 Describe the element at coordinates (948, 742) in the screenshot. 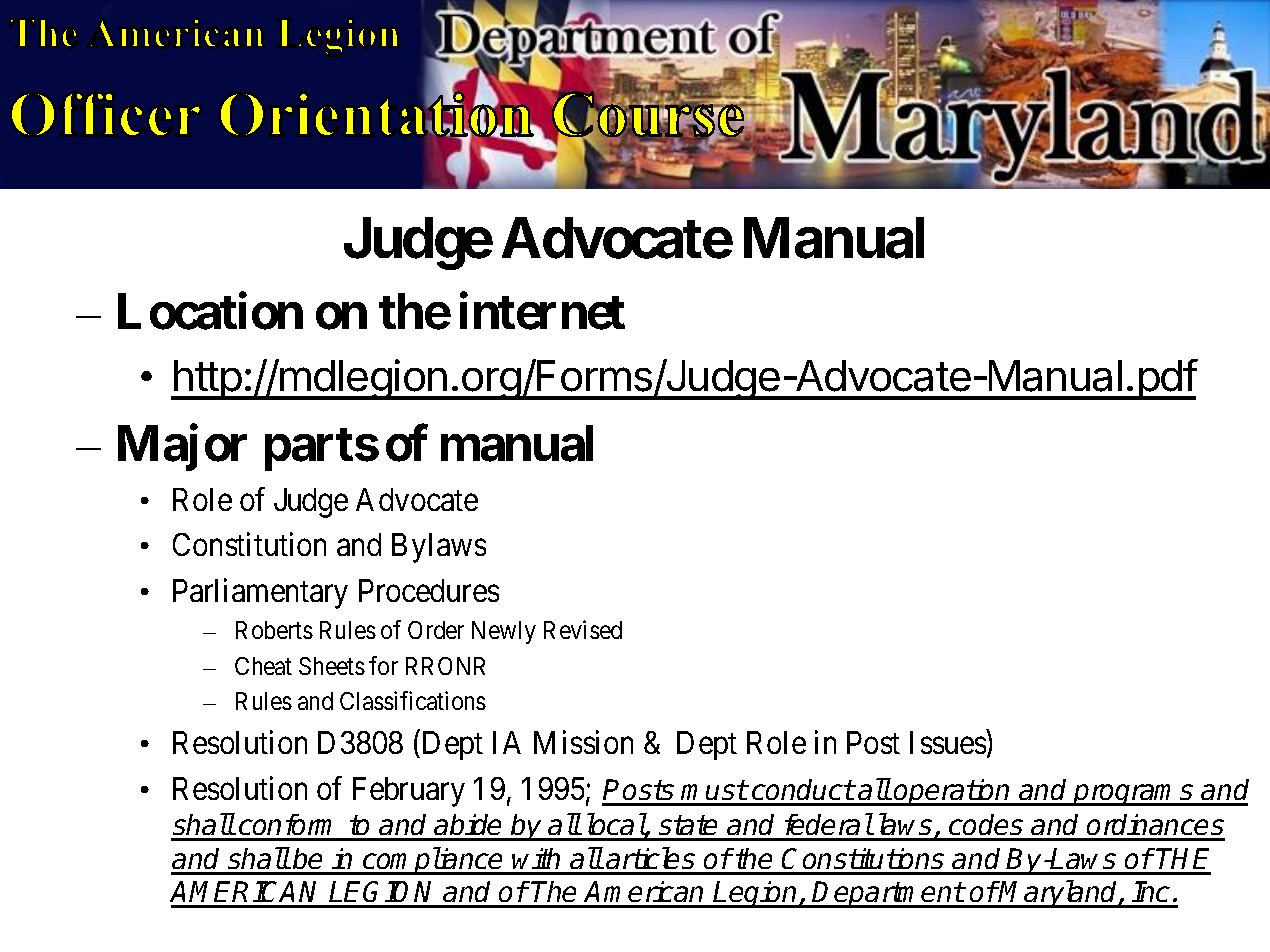

I see `Issues` at that location.
